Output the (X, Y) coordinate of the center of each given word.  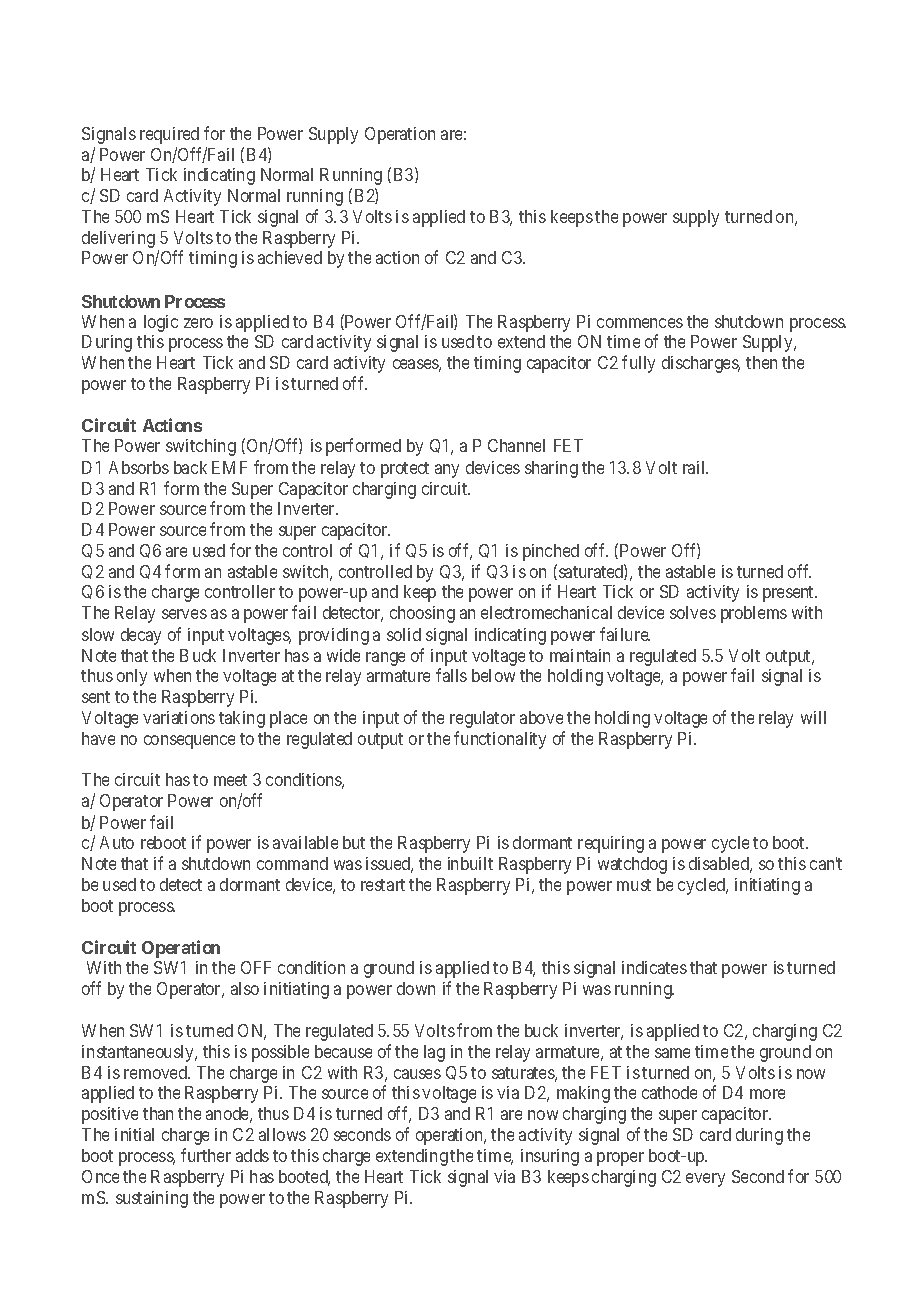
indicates (654, 967)
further (206, 1155)
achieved (290, 257)
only (132, 677)
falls (451, 675)
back (190, 467)
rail (695, 467)
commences (640, 323)
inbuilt (470, 863)
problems (754, 614)
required (169, 135)
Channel (516, 445)
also (245, 988)
